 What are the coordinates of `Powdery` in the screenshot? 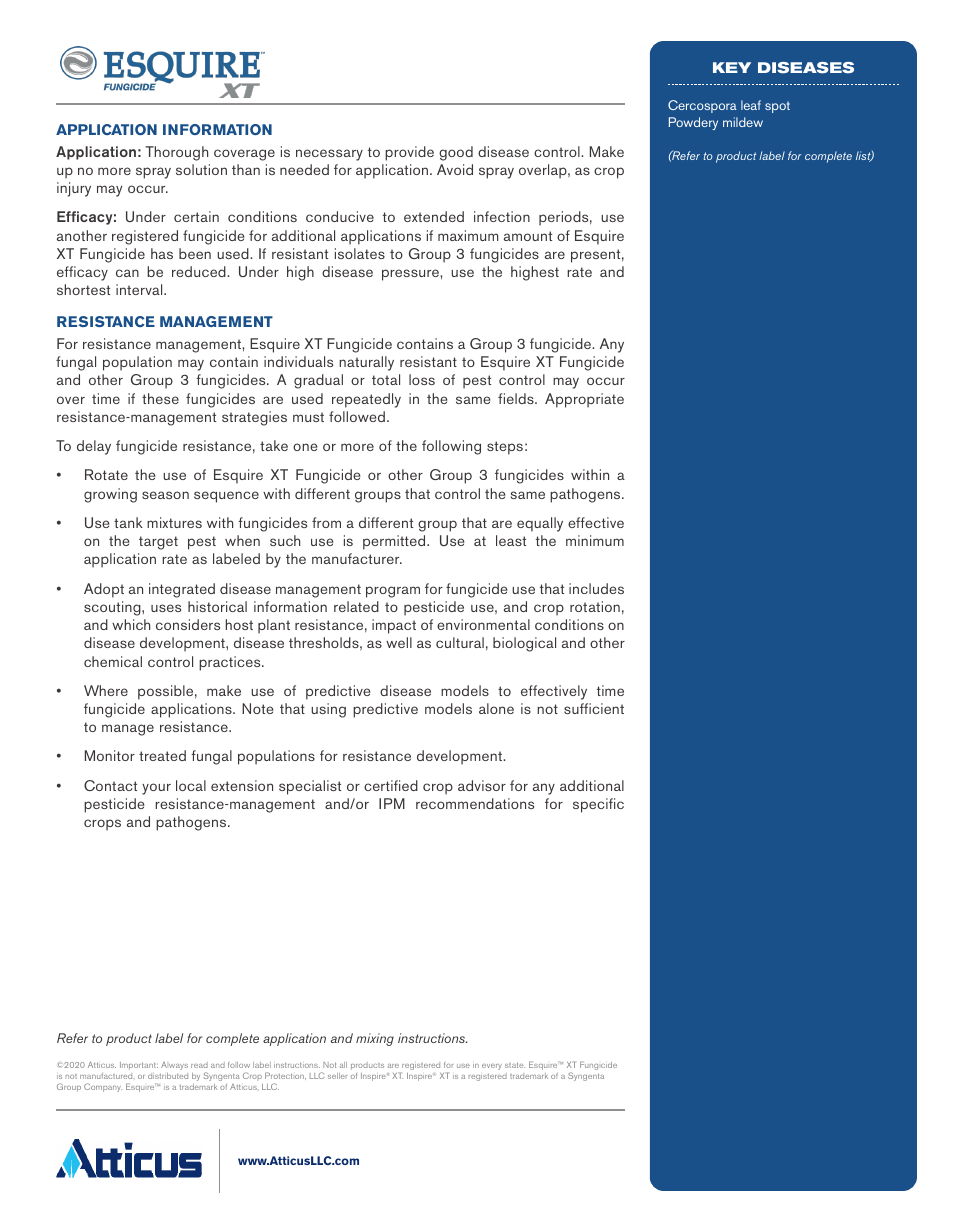 It's located at (693, 123).
